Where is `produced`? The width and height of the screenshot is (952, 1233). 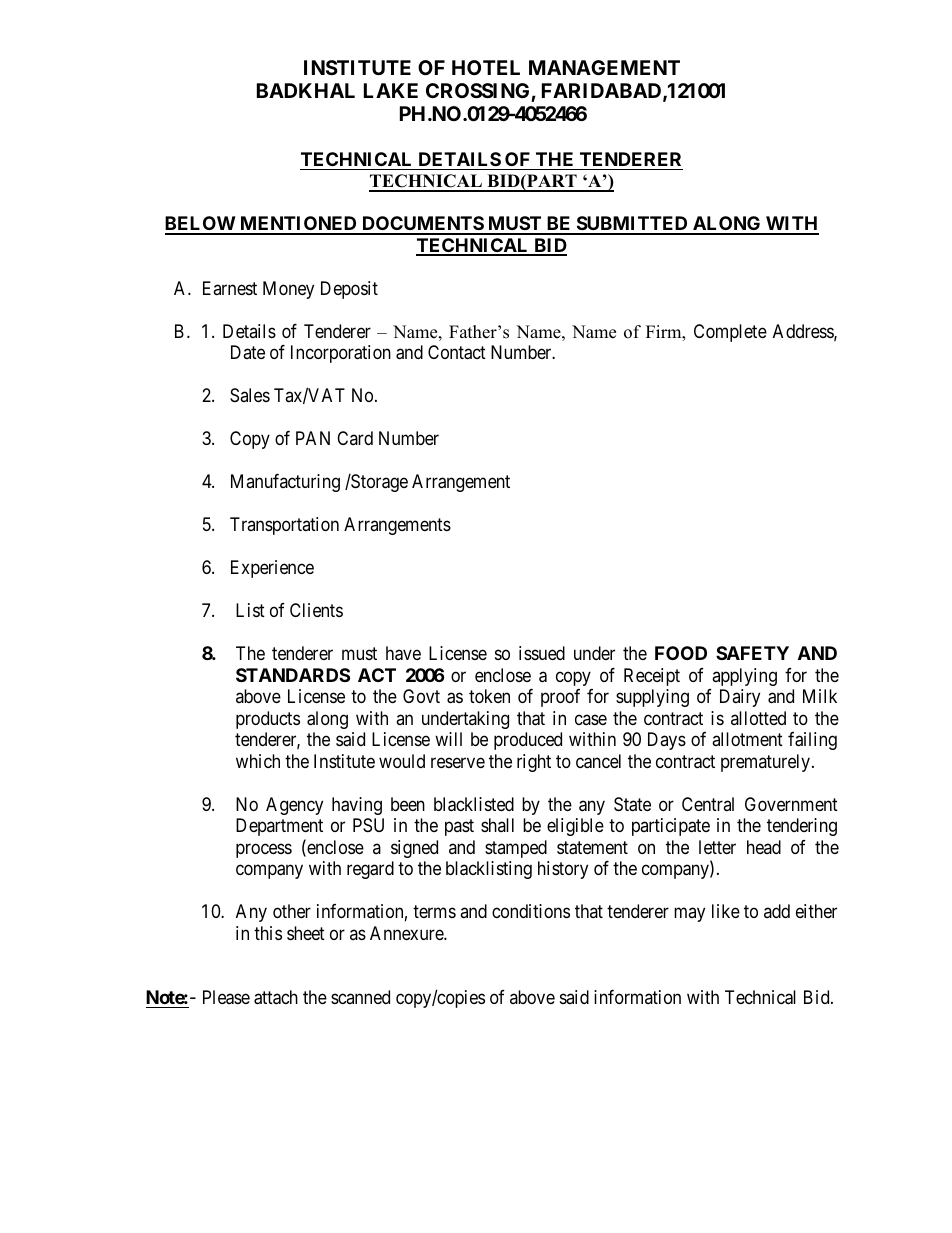 produced is located at coordinates (528, 741).
